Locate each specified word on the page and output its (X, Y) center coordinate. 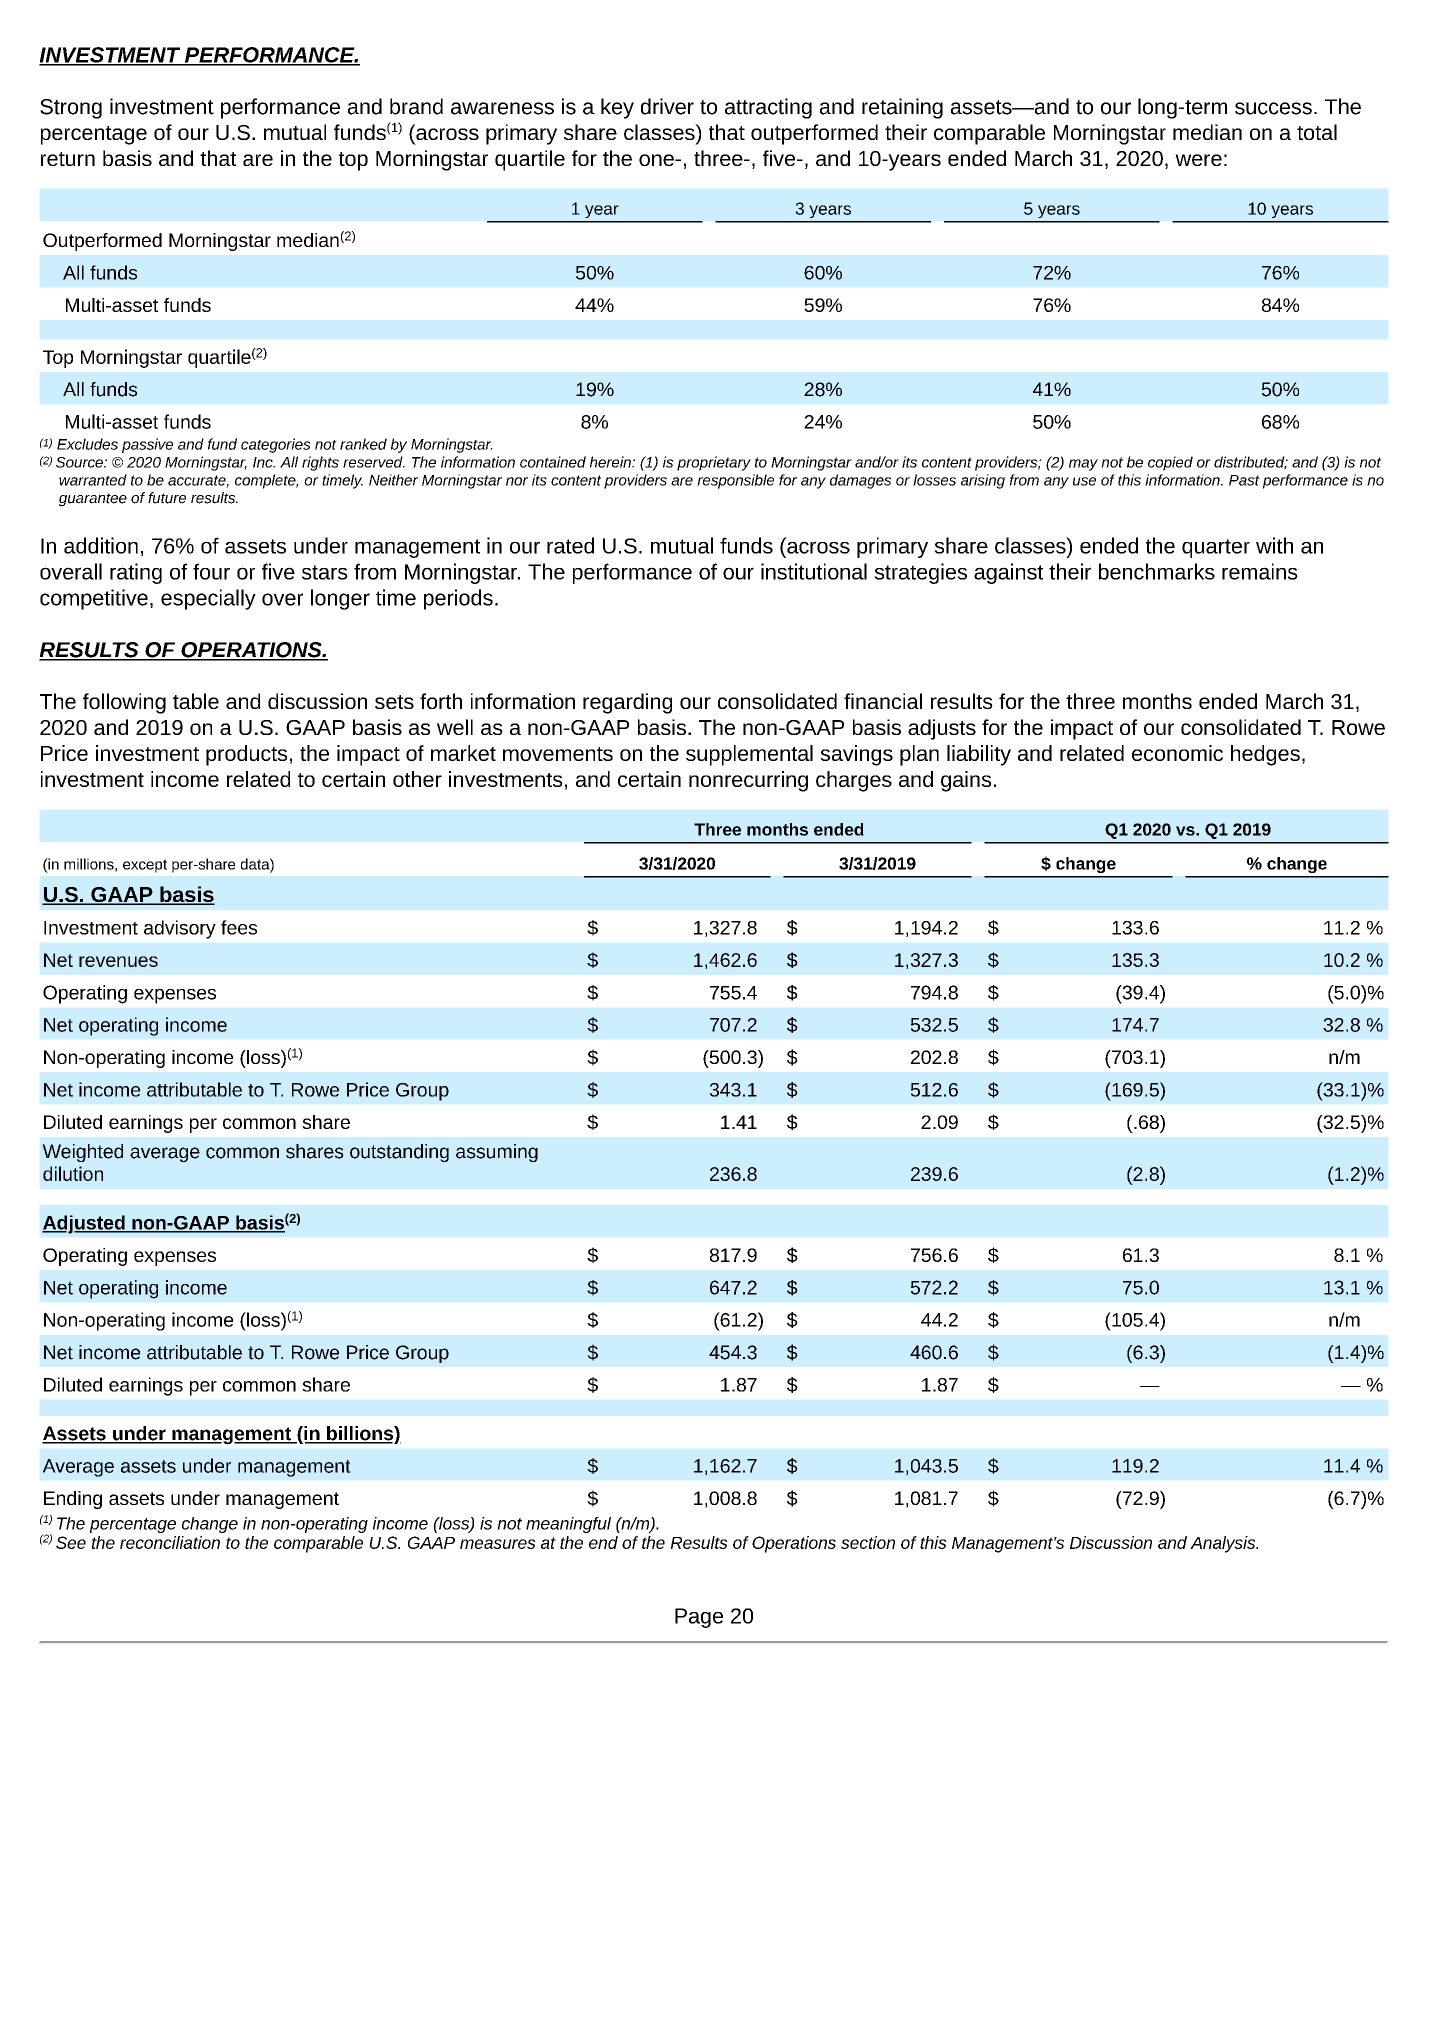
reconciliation (170, 1542)
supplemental (749, 755)
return (68, 159)
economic (1177, 753)
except (145, 866)
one (657, 160)
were (1198, 160)
